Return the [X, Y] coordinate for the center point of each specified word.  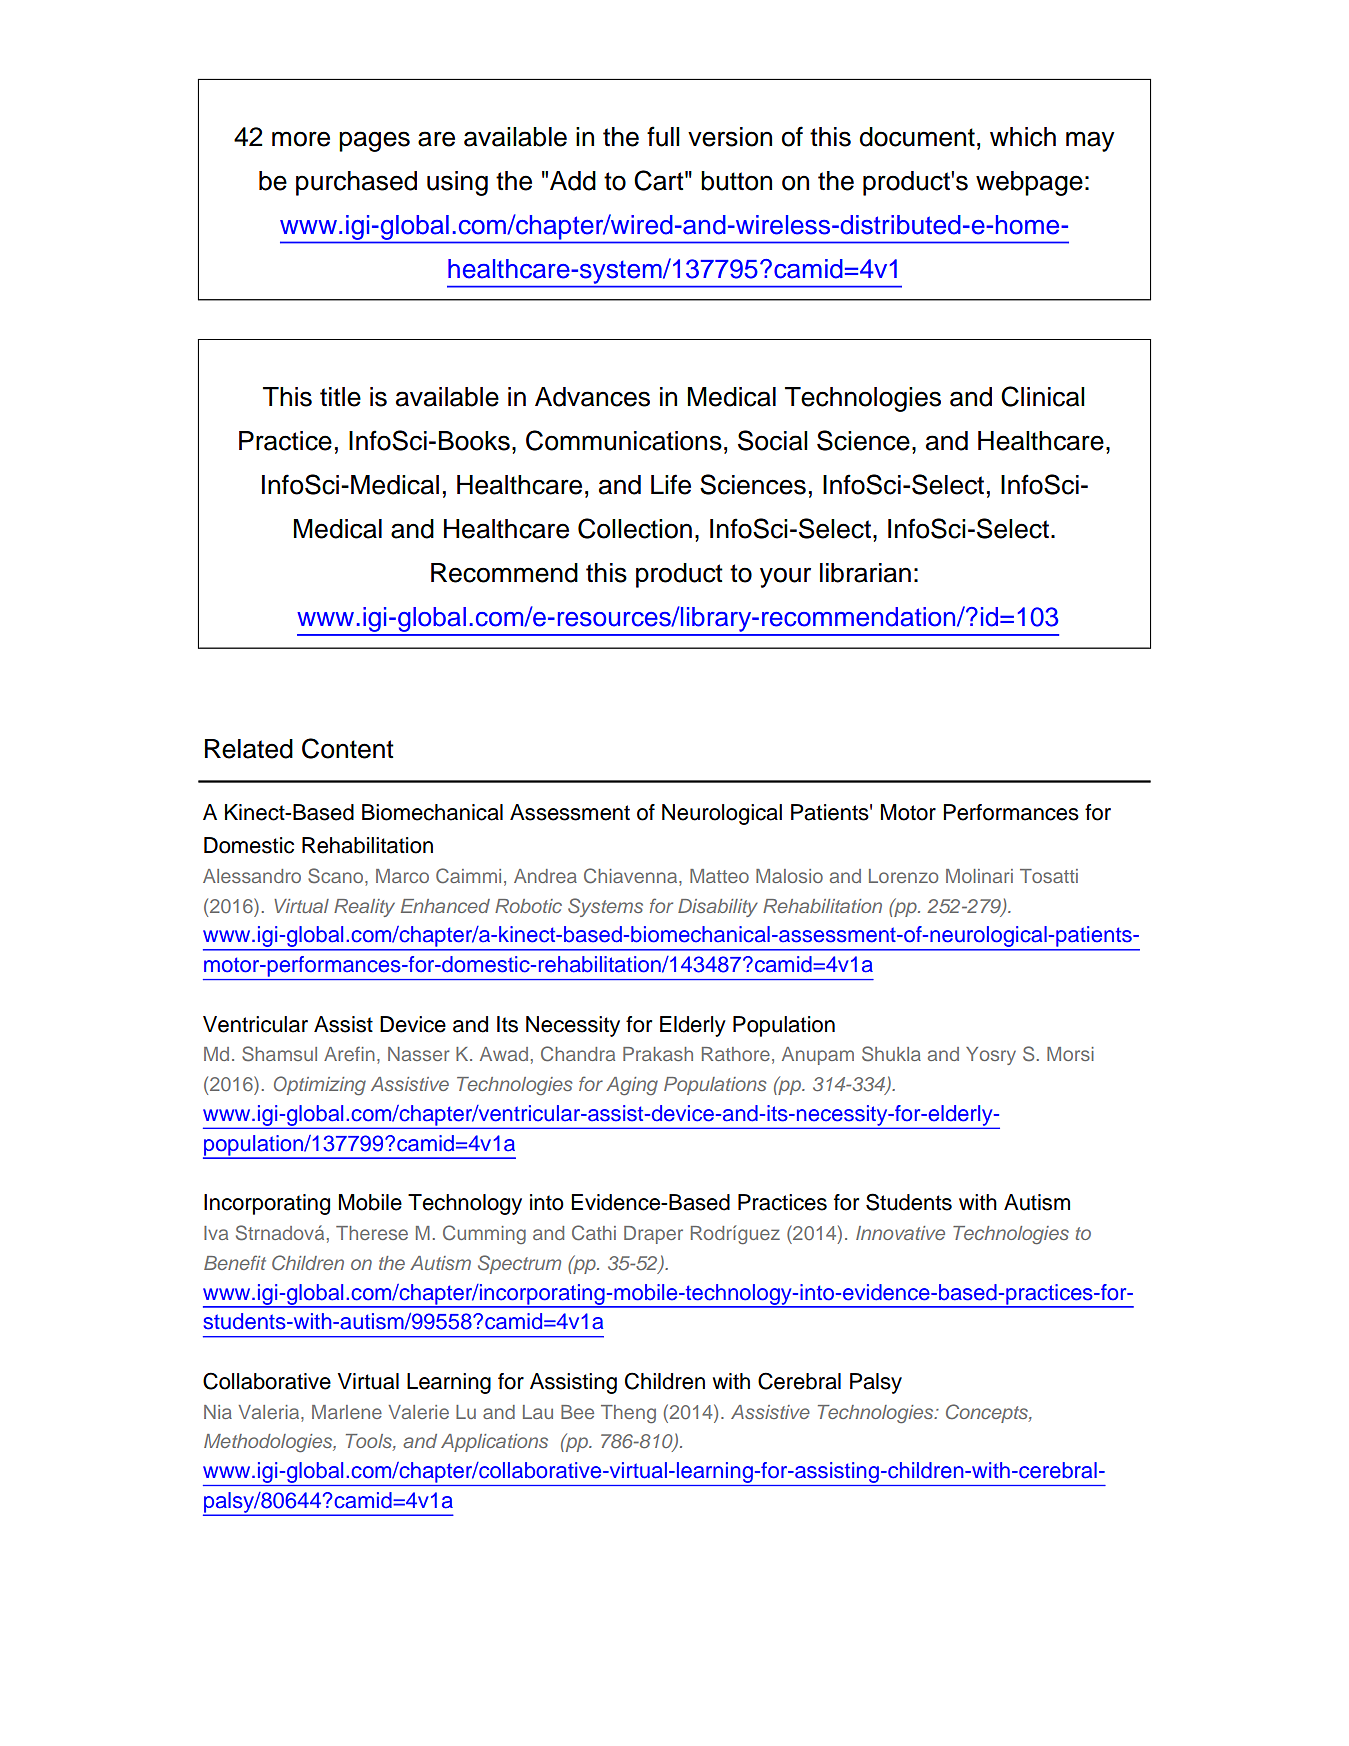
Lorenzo [903, 876]
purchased [356, 183]
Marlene [347, 1412]
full [663, 136]
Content [348, 748]
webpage [1029, 183]
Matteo [719, 876]
